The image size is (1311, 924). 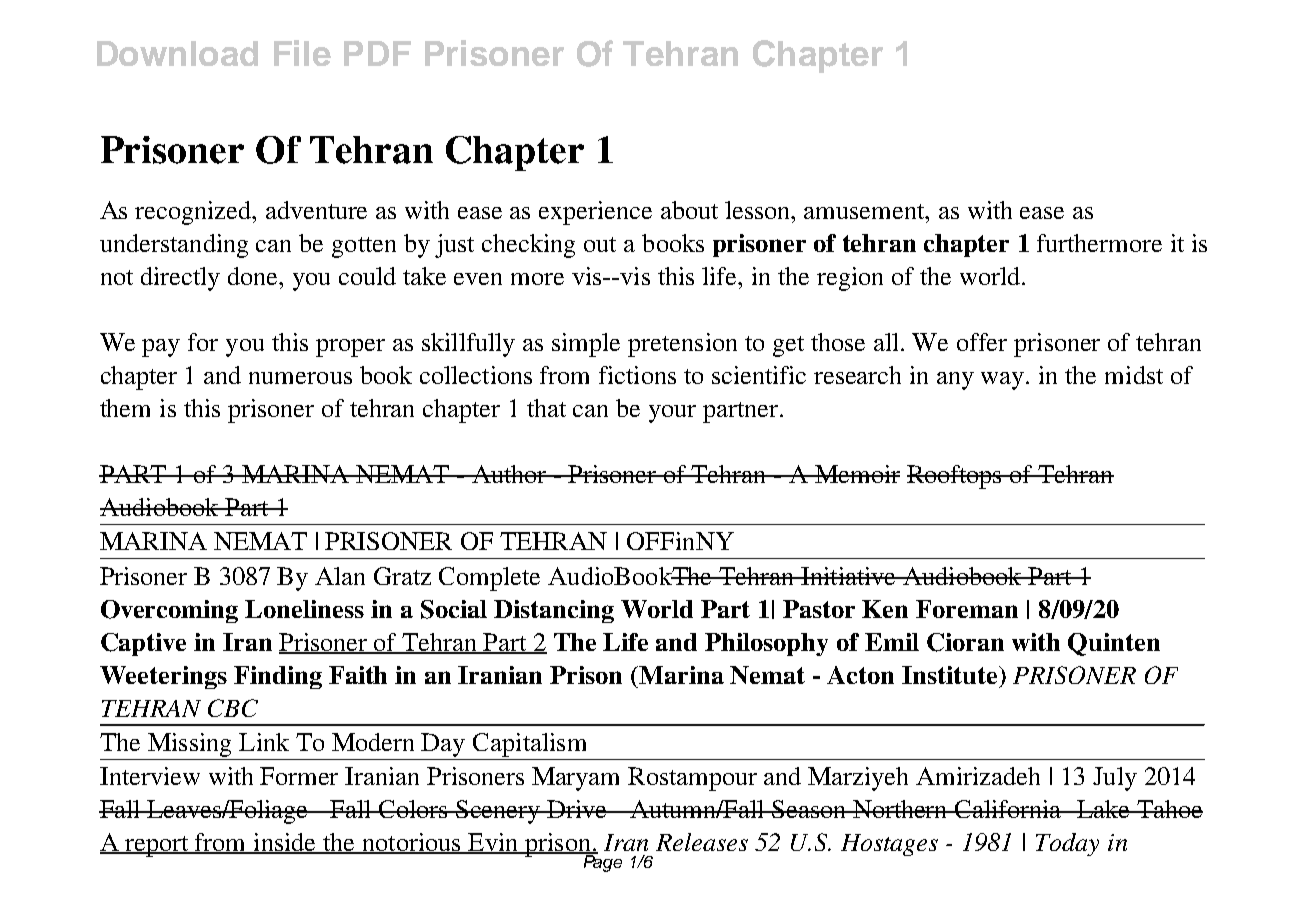 What do you see at coordinates (865, 211) in the screenshot?
I see `amusement` at bounding box center [865, 211].
